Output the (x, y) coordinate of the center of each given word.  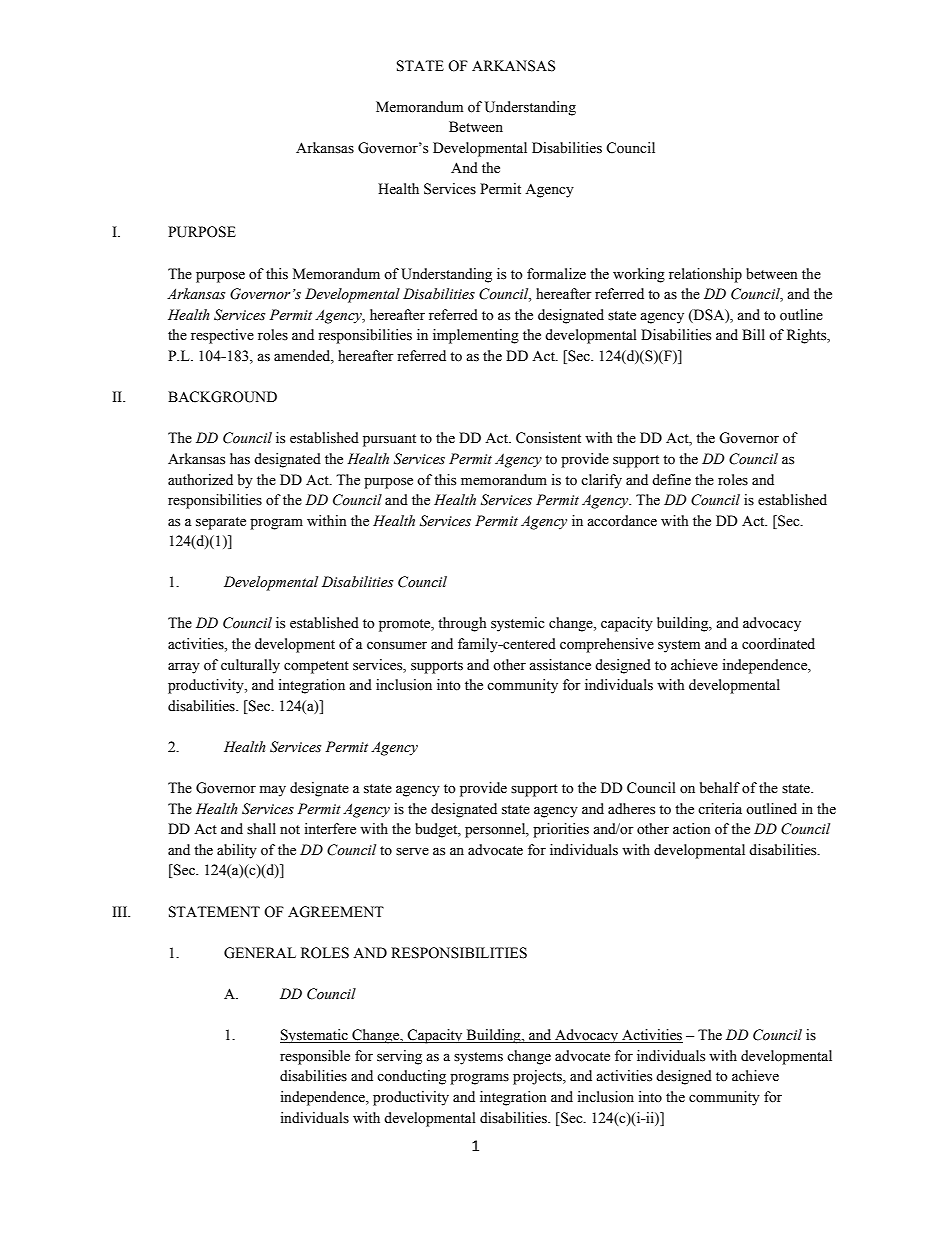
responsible (315, 1057)
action (692, 828)
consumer (397, 646)
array (184, 668)
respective (222, 336)
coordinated (778, 644)
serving (399, 1057)
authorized (200, 480)
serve (412, 852)
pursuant (389, 440)
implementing (476, 336)
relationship (705, 275)
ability (237, 851)
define (671, 480)
